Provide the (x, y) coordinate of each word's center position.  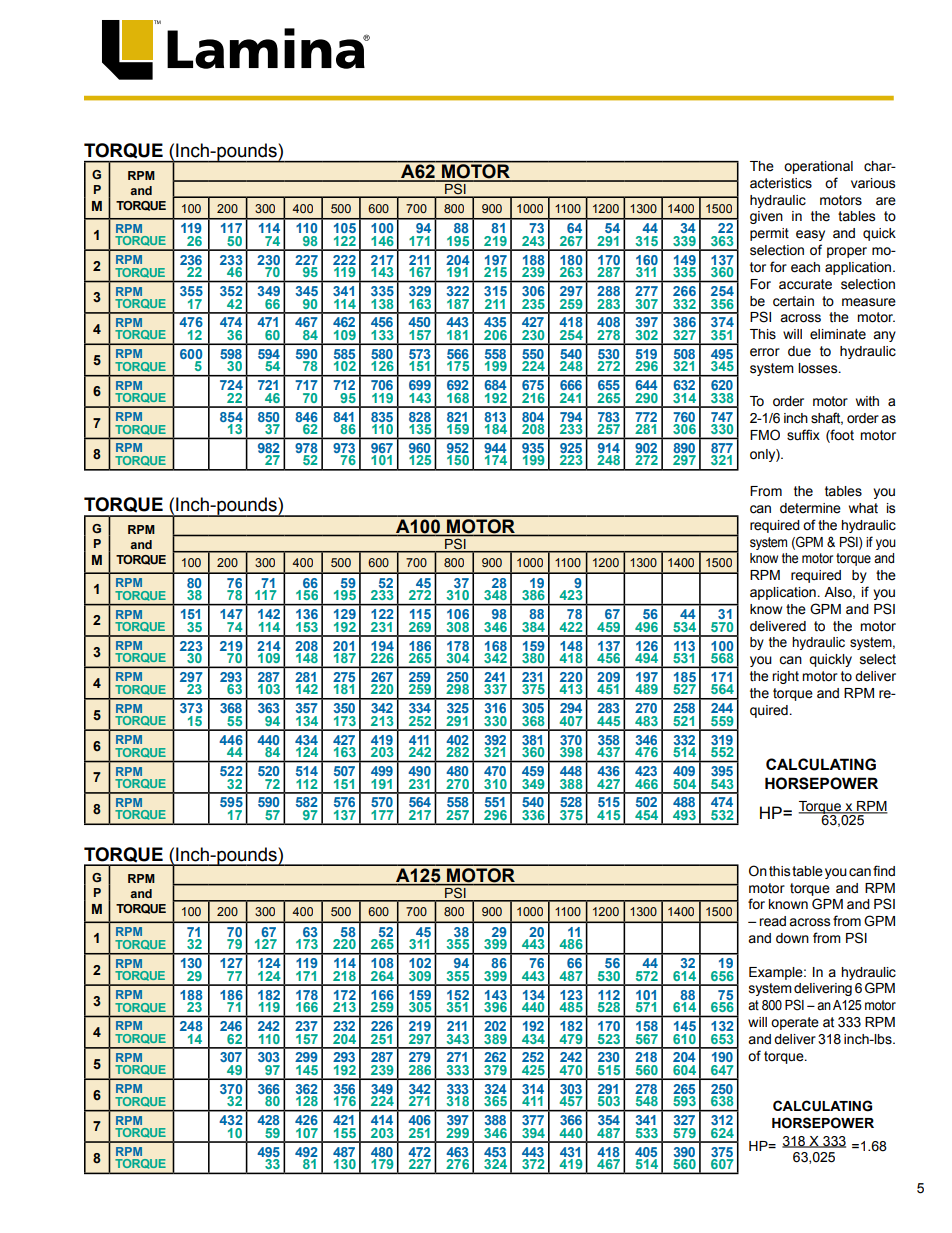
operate (795, 1023)
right (785, 677)
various (873, 183)
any (884, 336)
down (792, 938)
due (799, 351)
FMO (765, 435)
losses (819, 368)
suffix (803, 435)
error (765, 352)
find (884, 871)
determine (810, 508)
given (766, 217)
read (772, 921)
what (863, 508)
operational (818, 167)
